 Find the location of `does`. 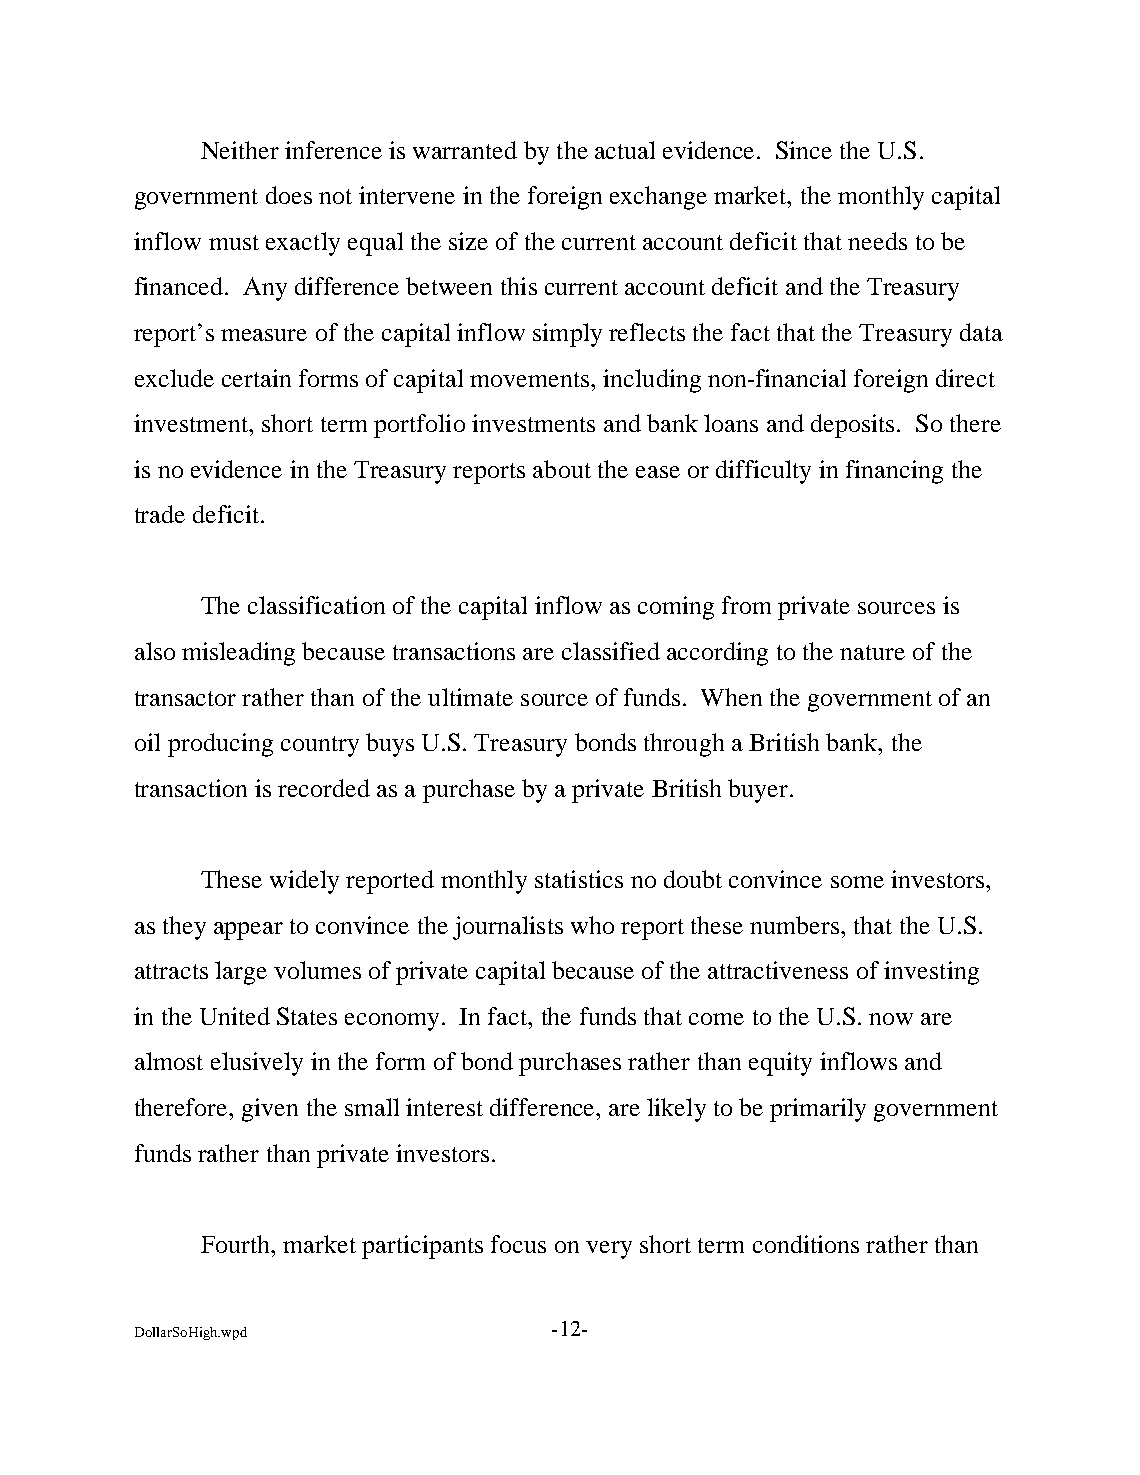

does is located at coordinates (289, 195).
